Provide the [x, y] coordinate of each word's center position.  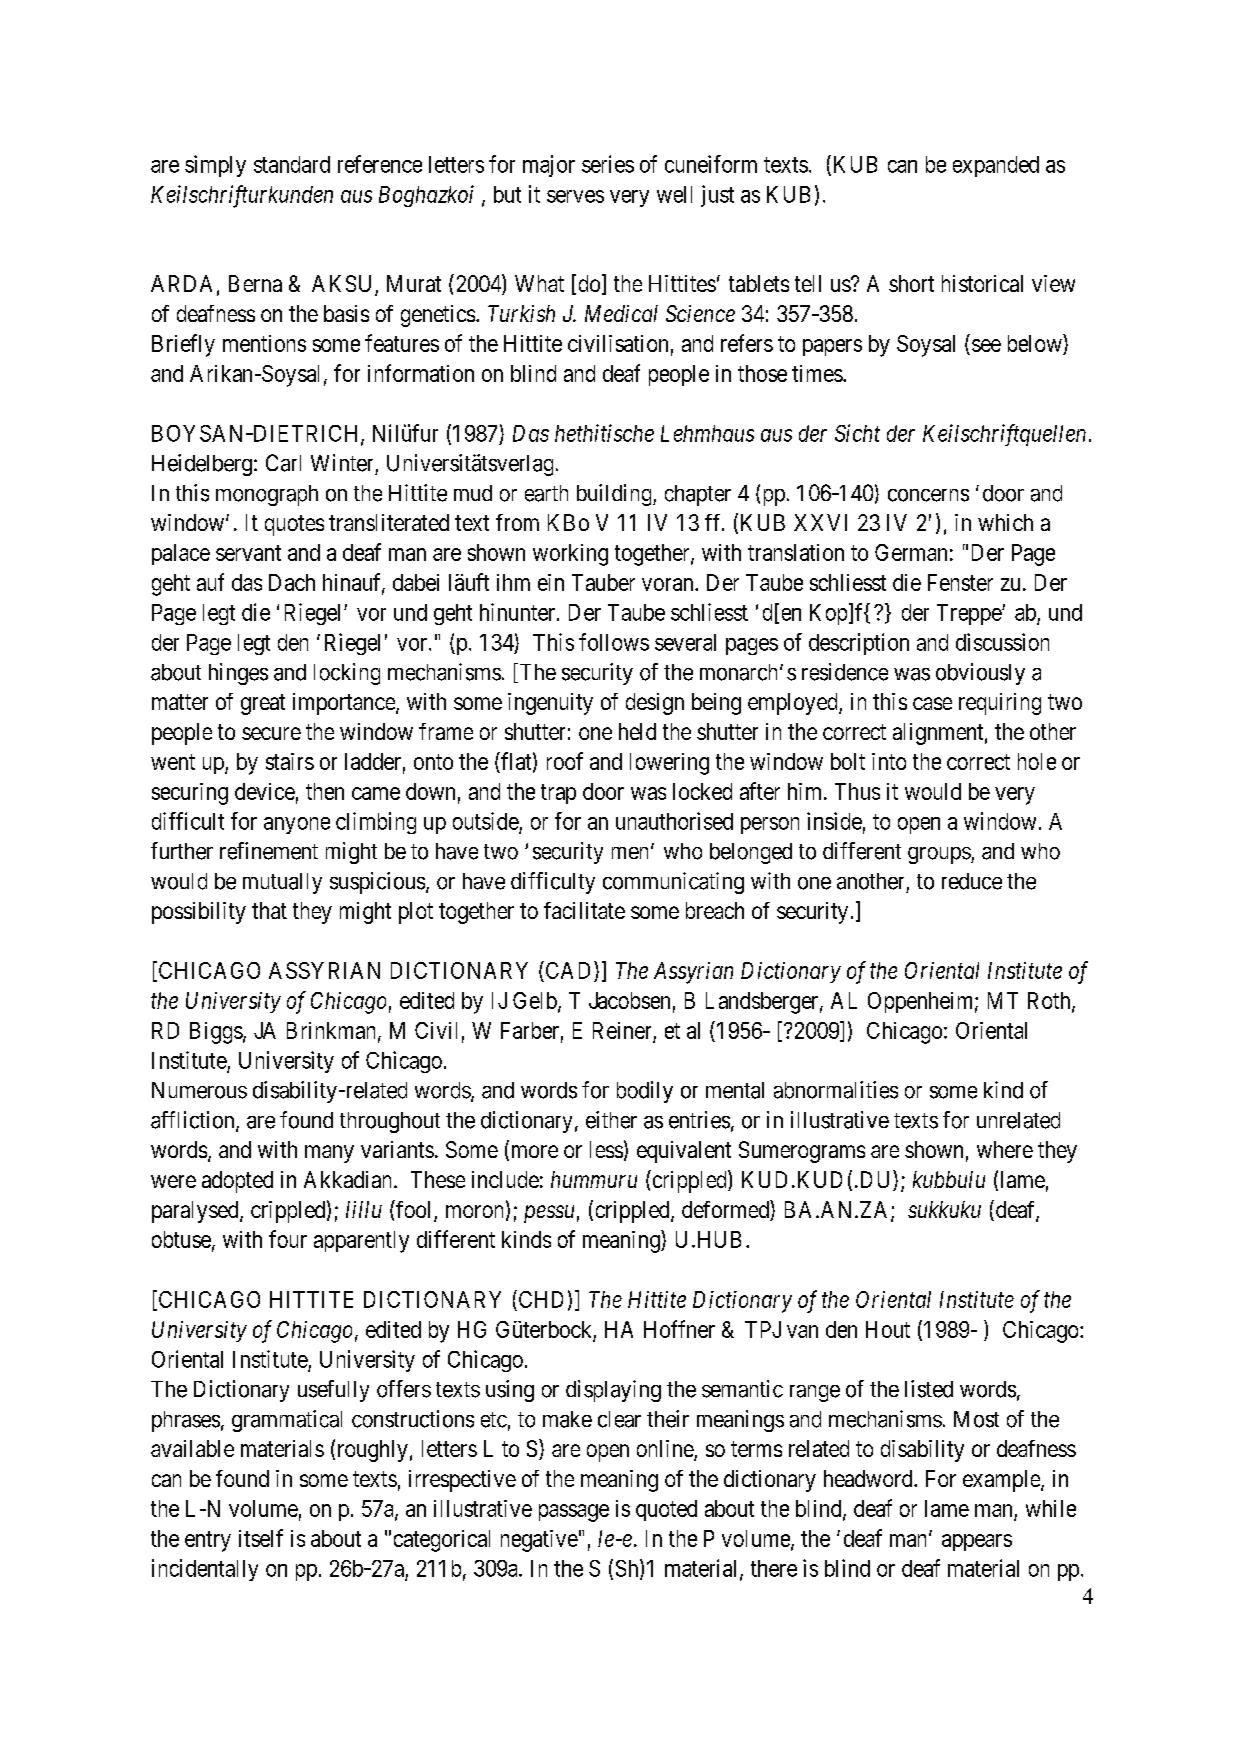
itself [261, 1538]
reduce [972, 881]
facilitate [584, 910]
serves [575, 196]
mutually [282, 883]
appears [977, 1542]
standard [292, 164]
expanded [996, 166]
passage [574, 1513]
